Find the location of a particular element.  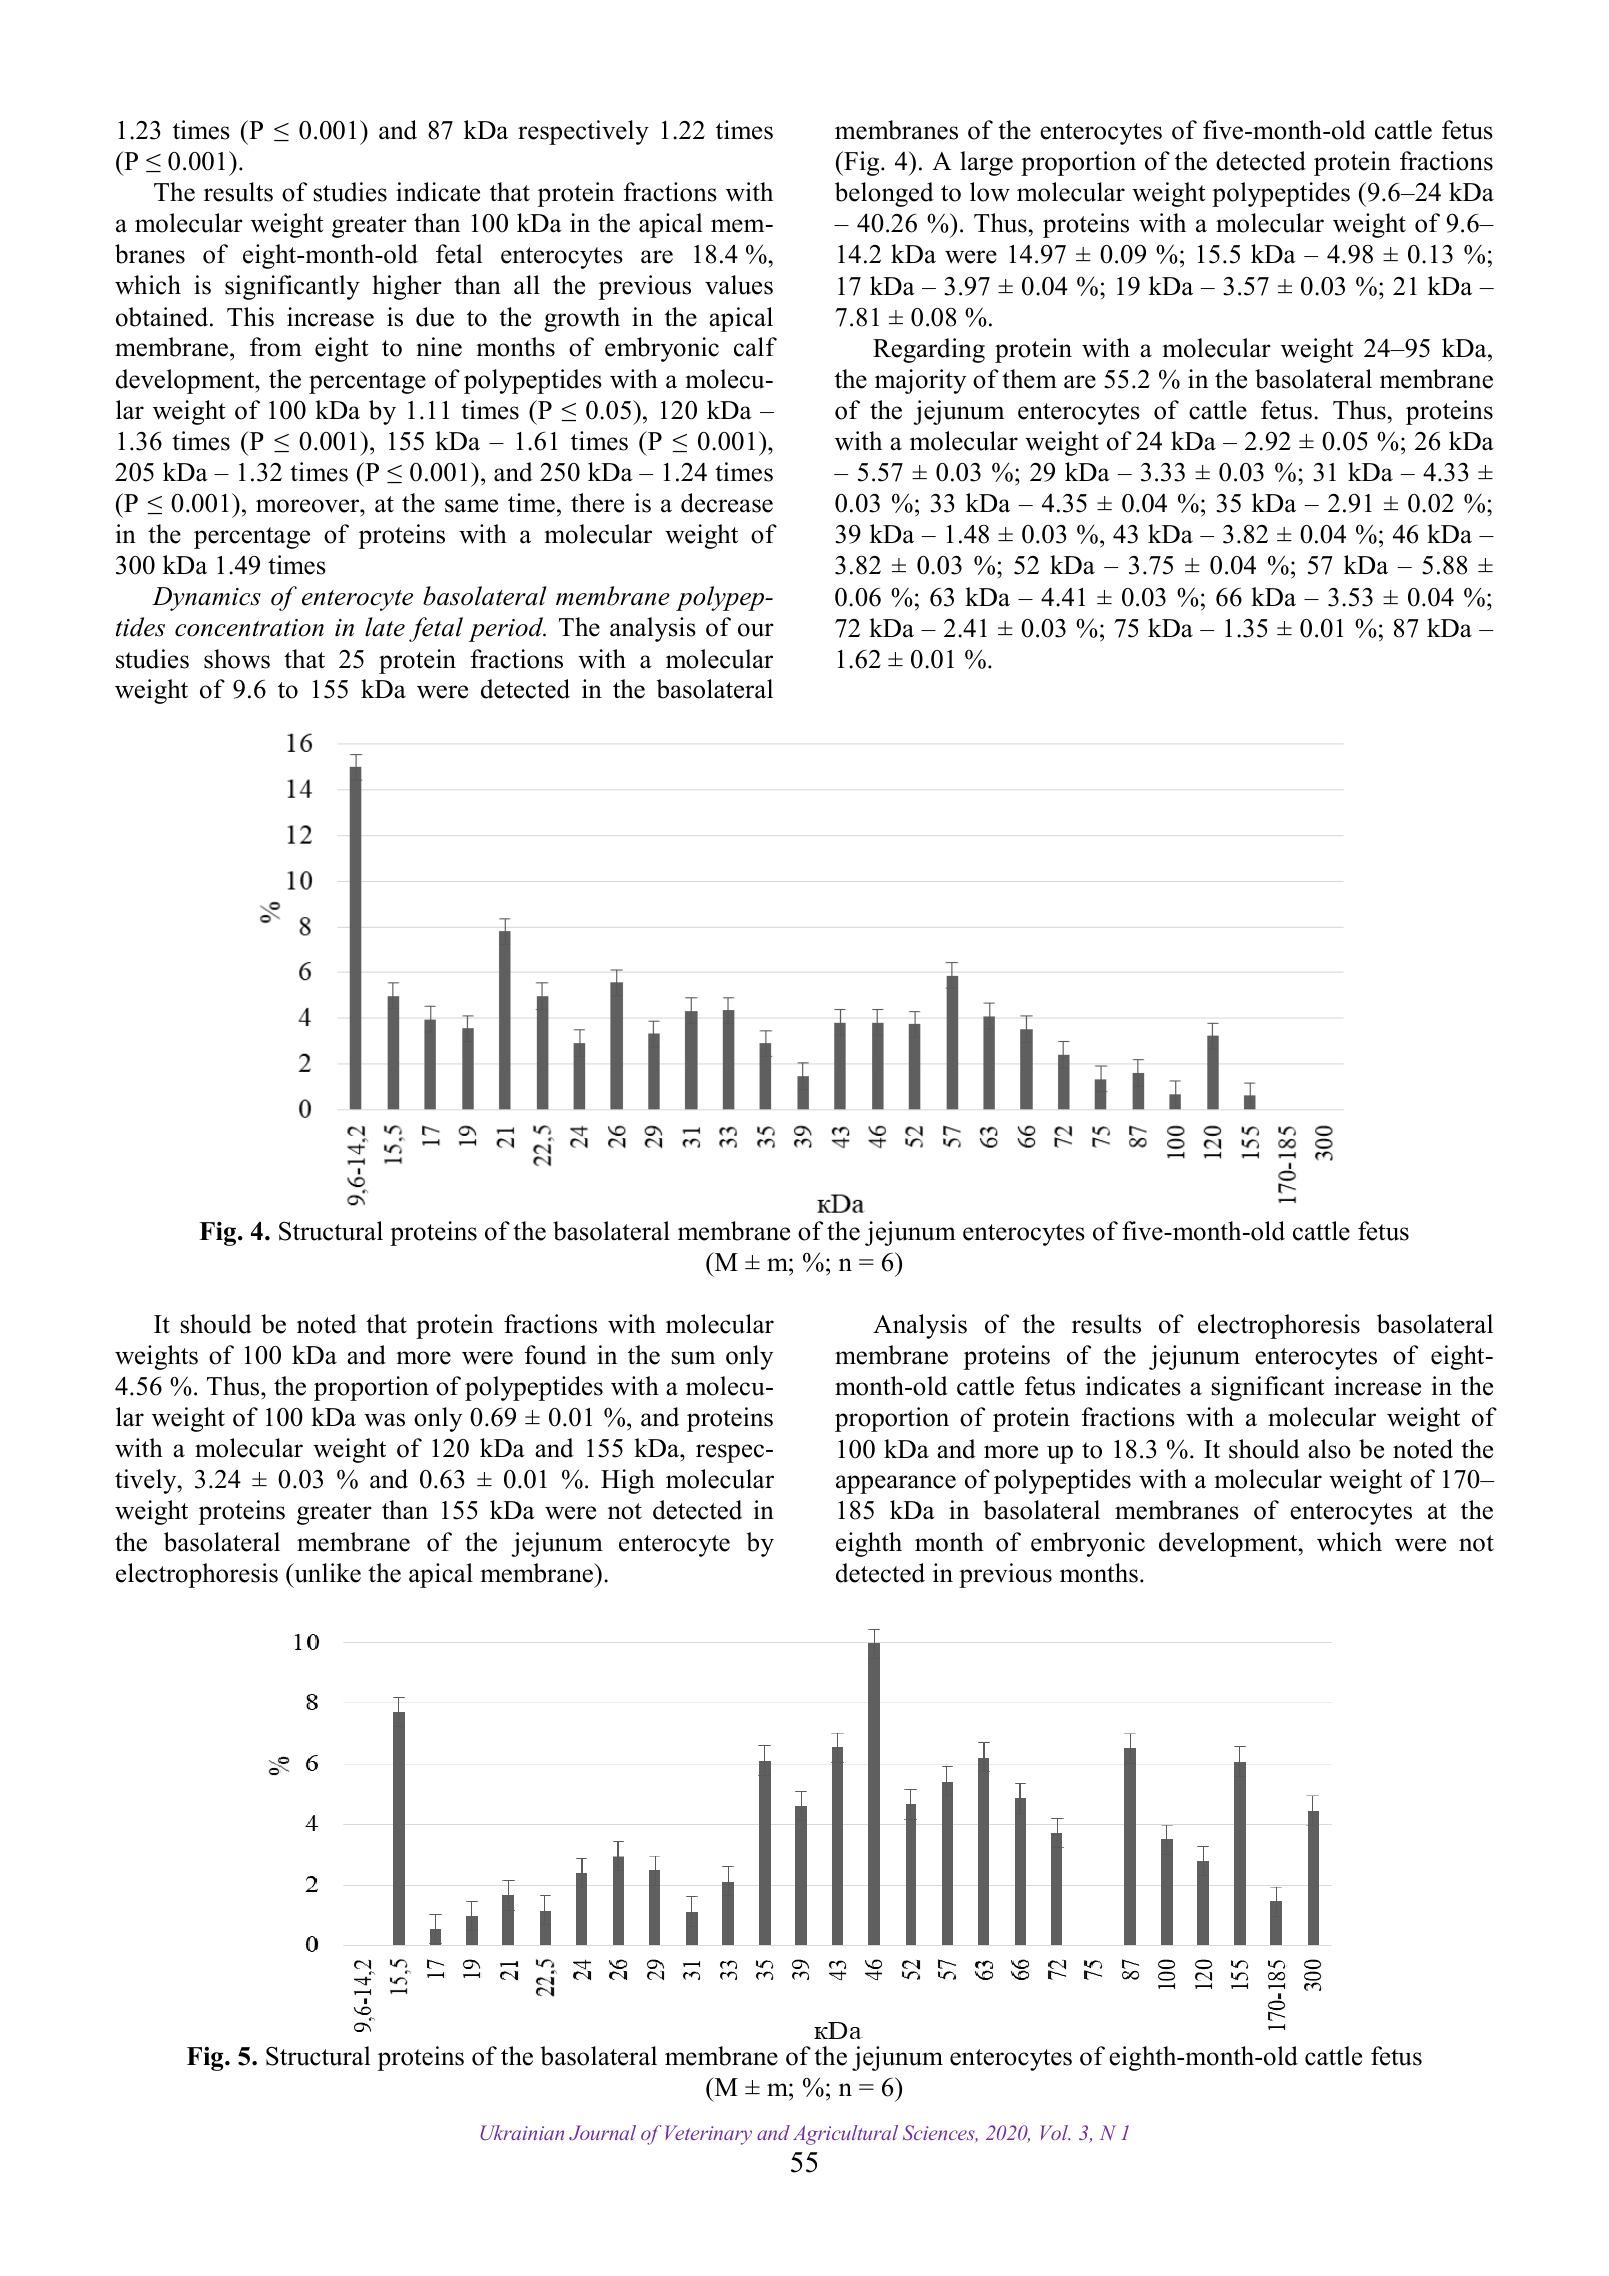

also is located at coordinates (1329, 1449).
